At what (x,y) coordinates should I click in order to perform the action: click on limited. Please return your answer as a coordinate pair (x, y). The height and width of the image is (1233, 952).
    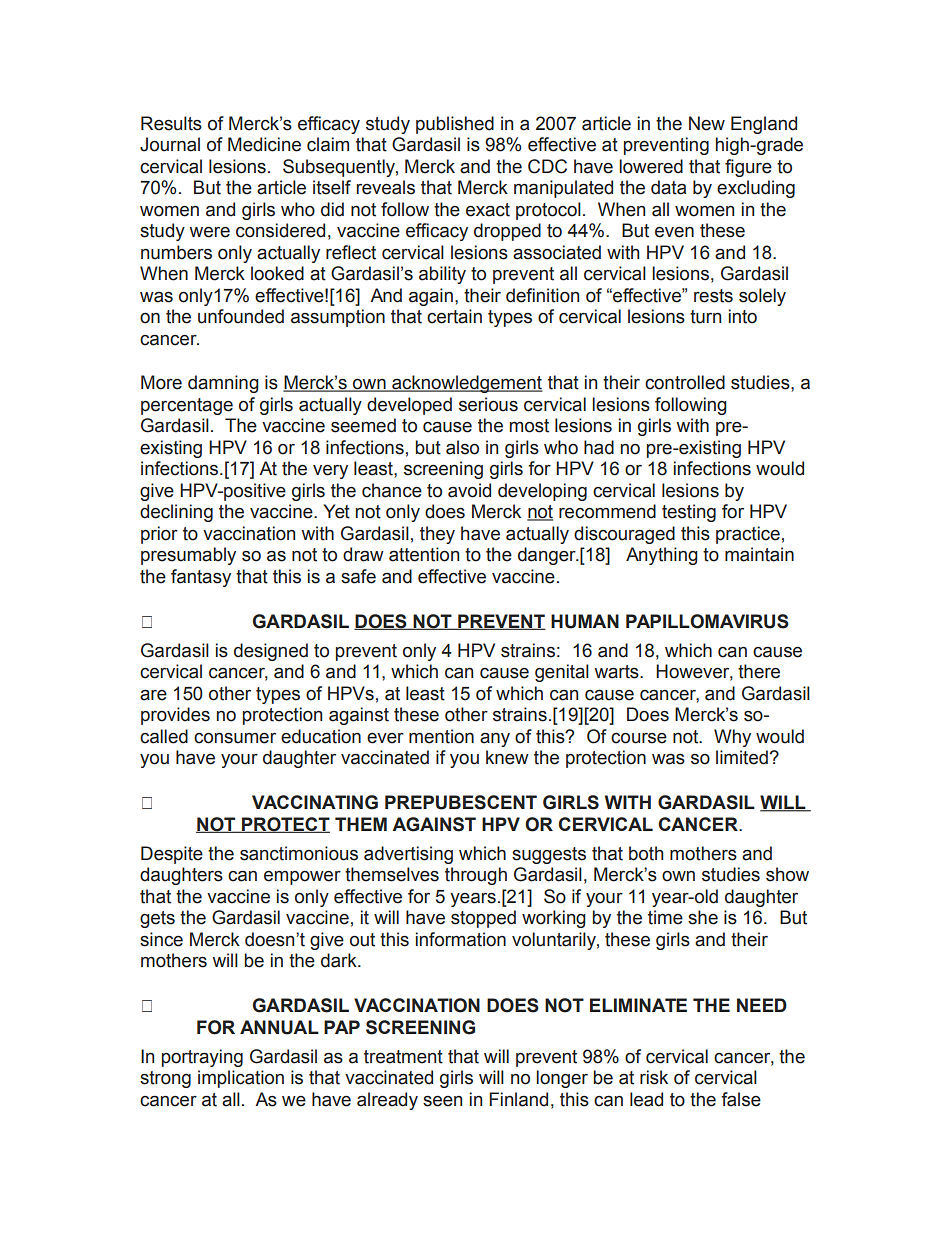
    Looking at the image, I should click on (742, 757).
